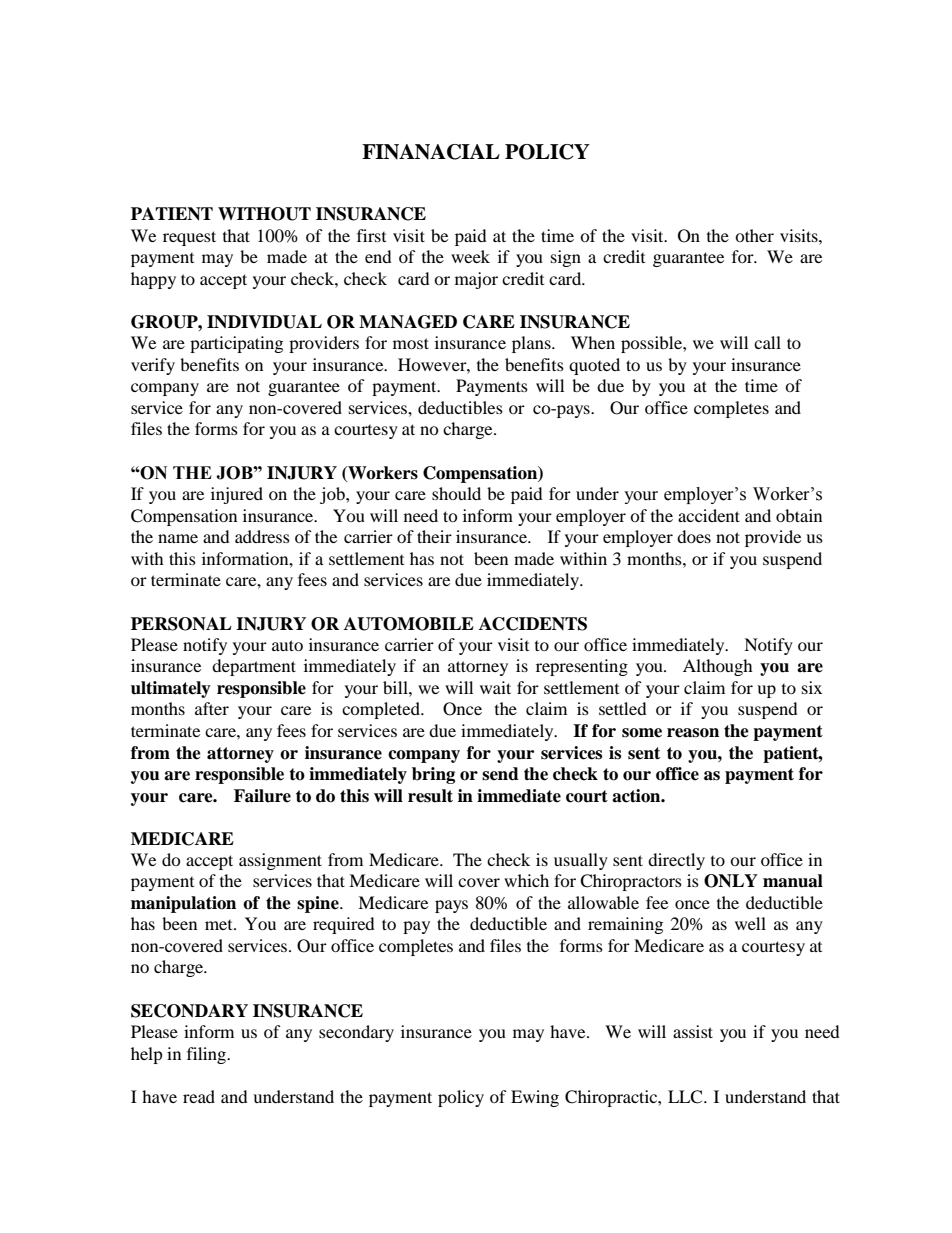 The width and height of the document is (952, 1233). Describe the element at coordinates (754, 235) in the document. I see `other` at that location.
